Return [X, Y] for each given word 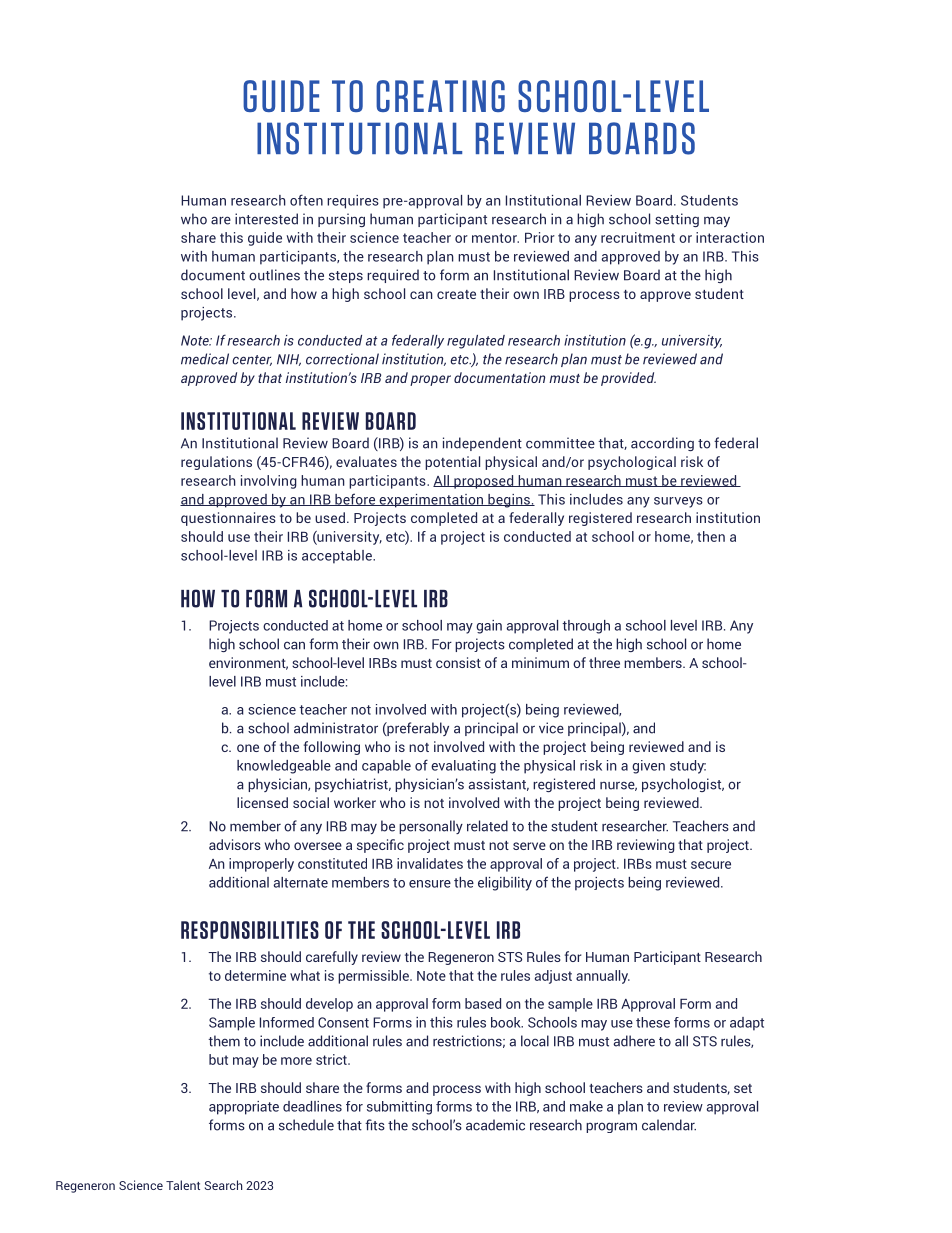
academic [495, 1125]
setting [677, 220]
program [611, 1127]
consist [458, 662]
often [306, 200]
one [248, 748]
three [604, 662]
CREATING [440, 96]
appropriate [244, 1108]
